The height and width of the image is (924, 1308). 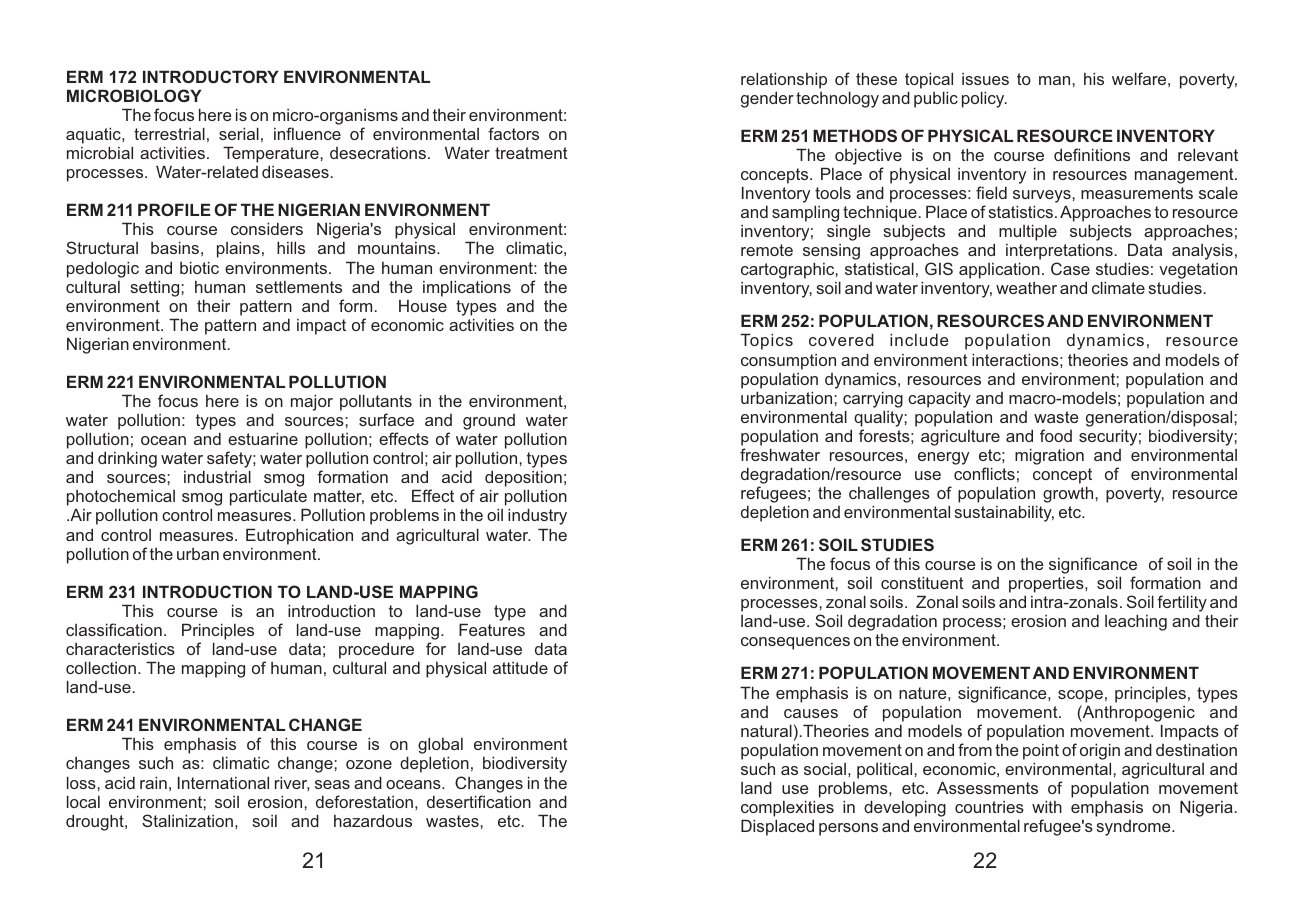 I want to click on gender, so click(x=767, y=99).
